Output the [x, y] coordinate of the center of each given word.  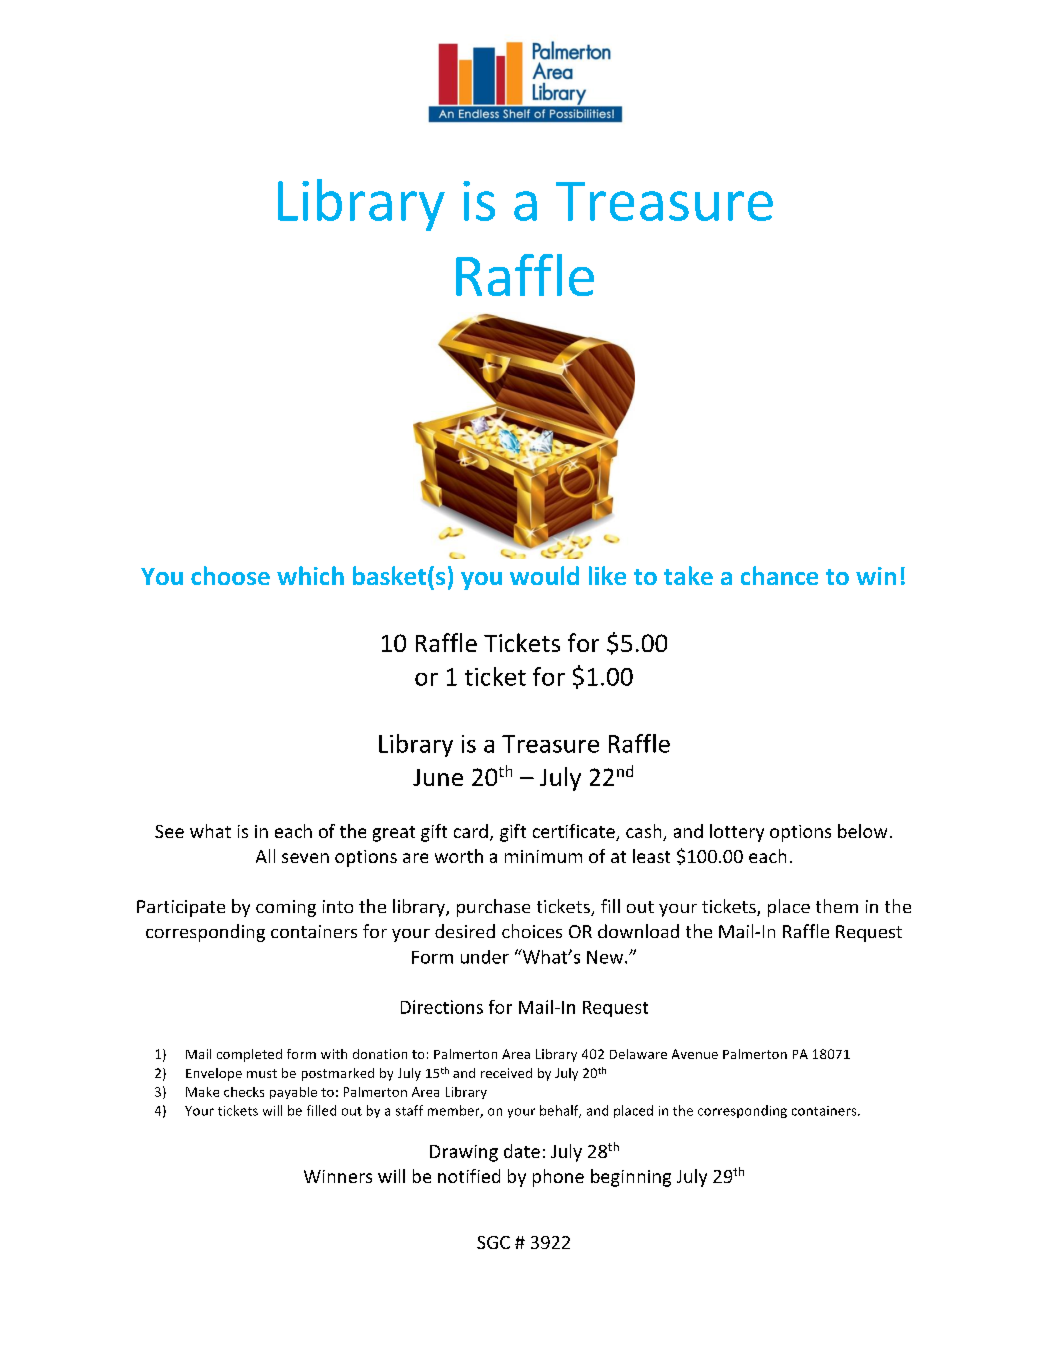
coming [286, 908]
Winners [338, 1176]
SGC [493, 1242]
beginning [631, 1178]
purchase [493, 908]
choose [230, 575]
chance [779, 575]
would [544, 575]
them [837, 906]
